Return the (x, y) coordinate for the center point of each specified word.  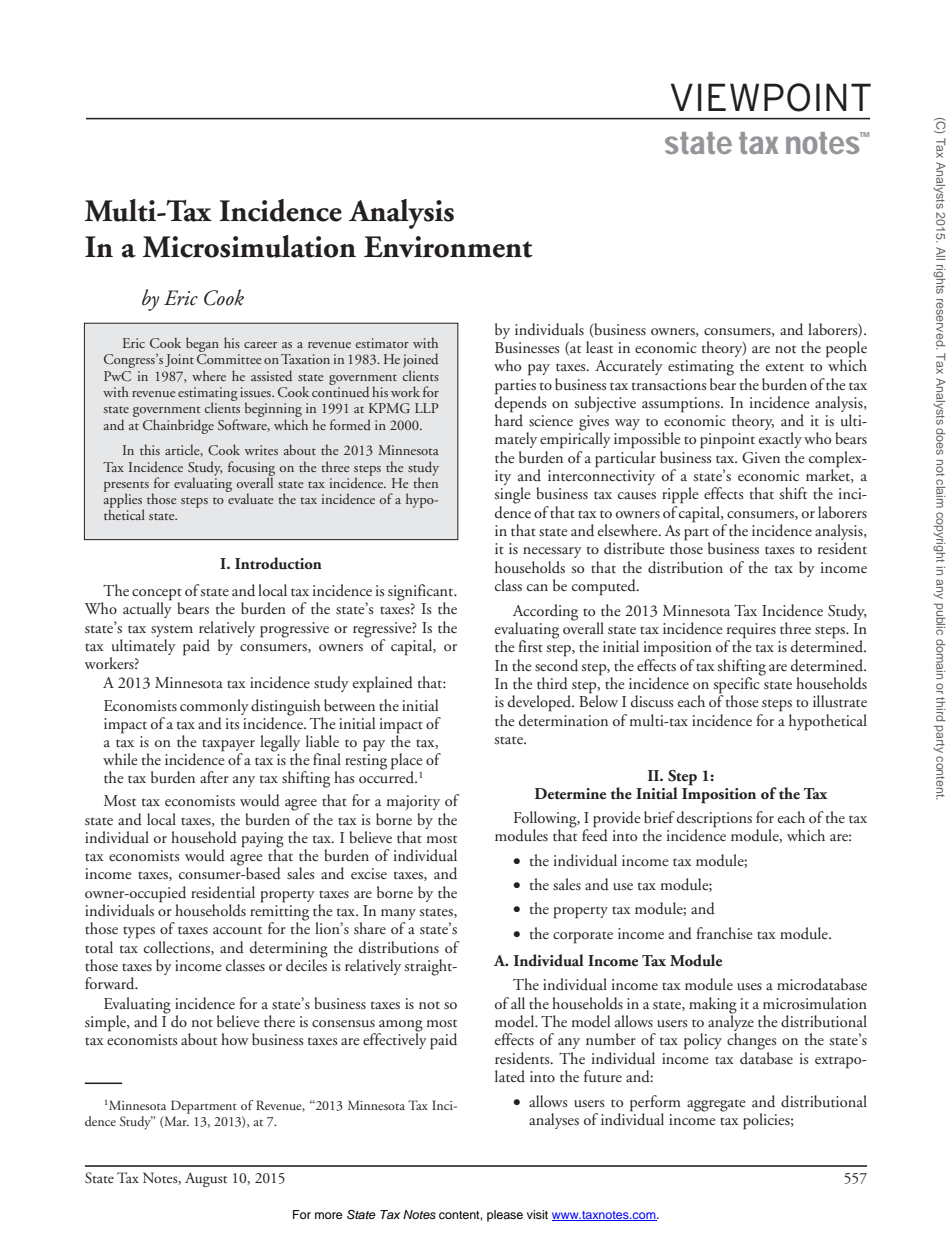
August (206, 1179)
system (172, 631)
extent (785, 367)
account (237, 930)
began (202, 346)
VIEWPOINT (771, 97)
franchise (724, 933)
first (530, 646)
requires (751, 632)
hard (509, 419)
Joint (179, 360)
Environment (448, 247)
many (398, 916)
